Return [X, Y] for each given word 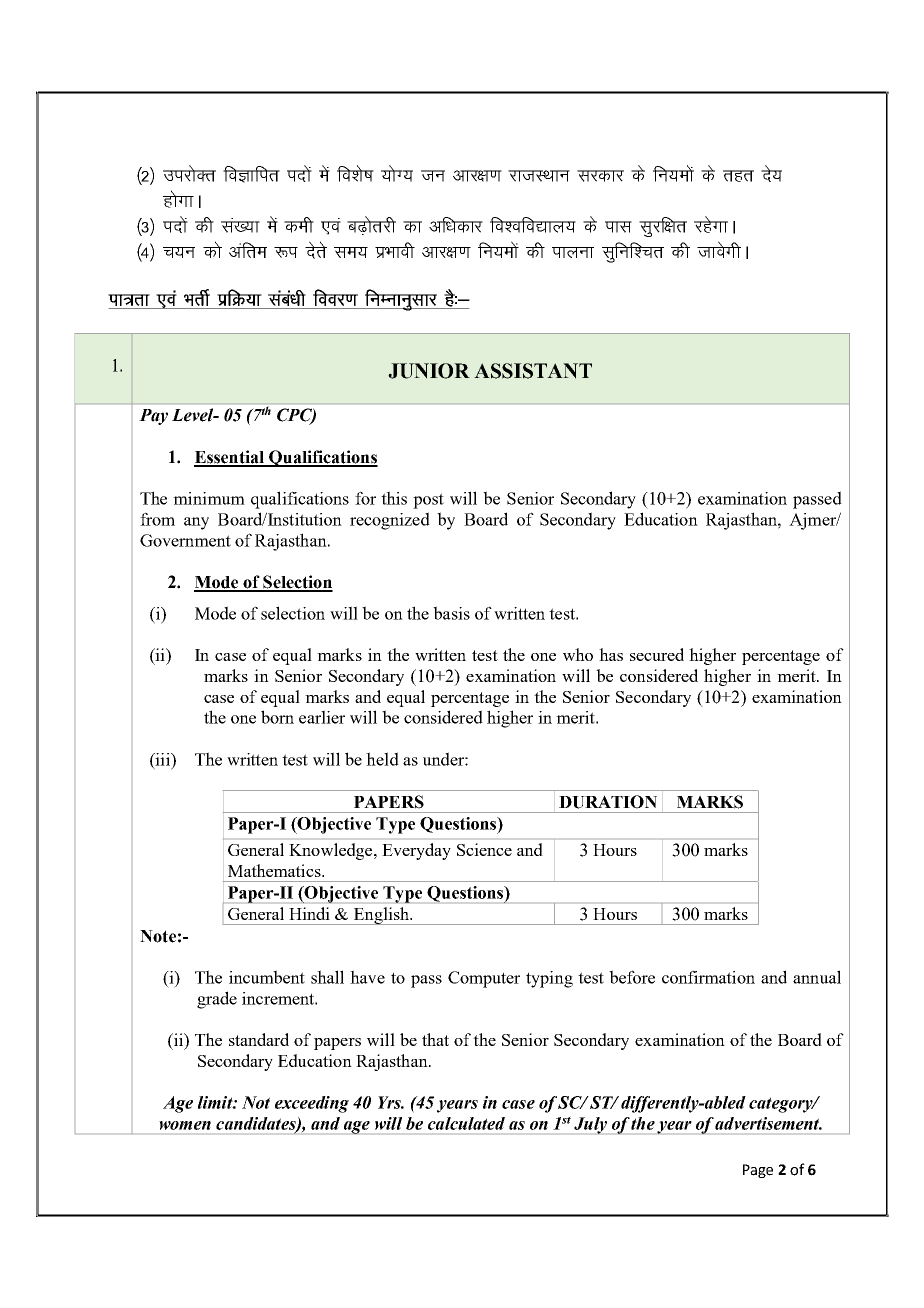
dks [212, 249]
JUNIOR [429, 371]
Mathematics [275, 870]
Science [484, 849]
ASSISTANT [533, 371]
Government [185, 540]
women [185, 1125]
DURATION [608, 802]
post [428, 501]
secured [657, 654]
